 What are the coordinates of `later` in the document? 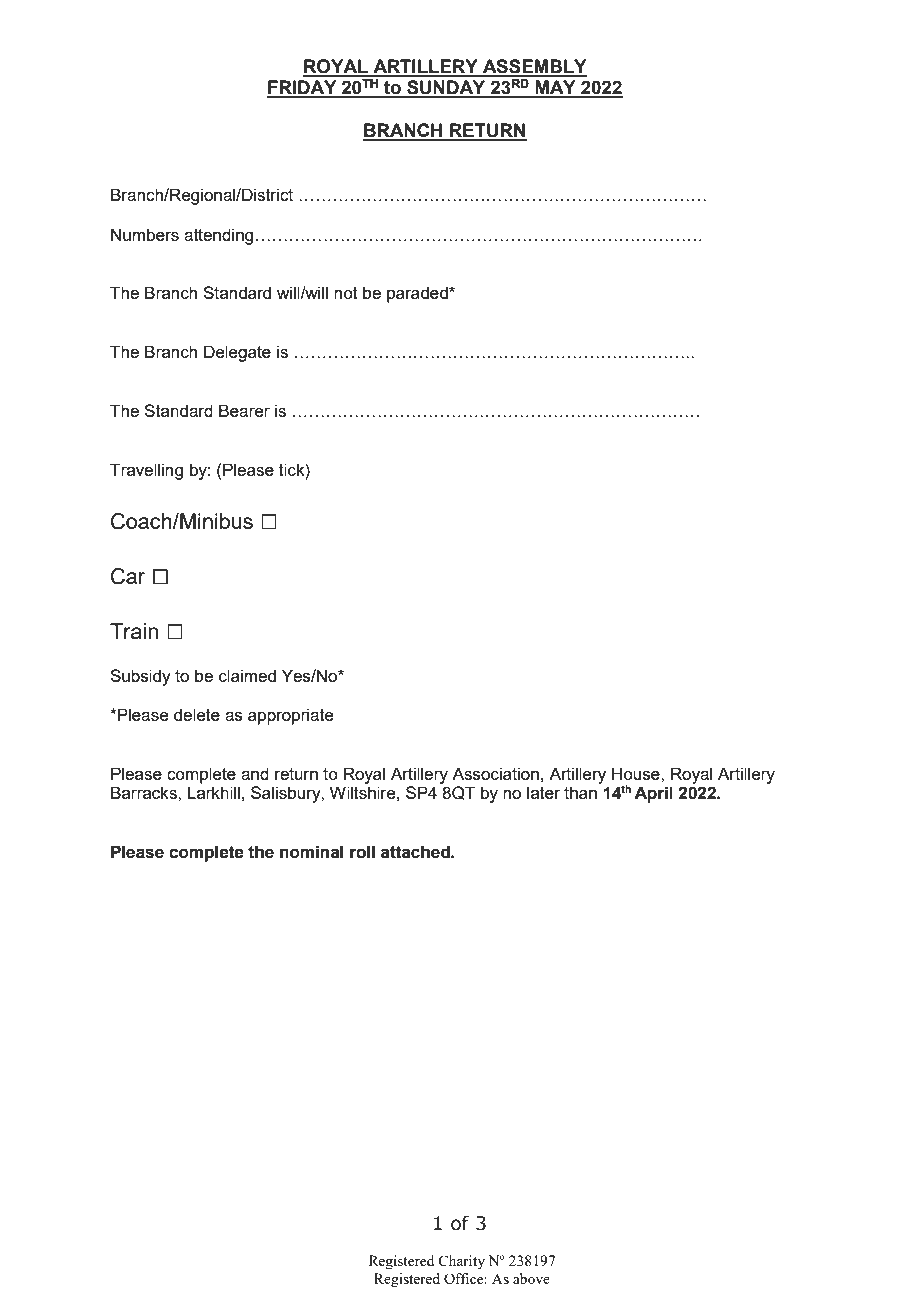 It's located at (543, 792).
